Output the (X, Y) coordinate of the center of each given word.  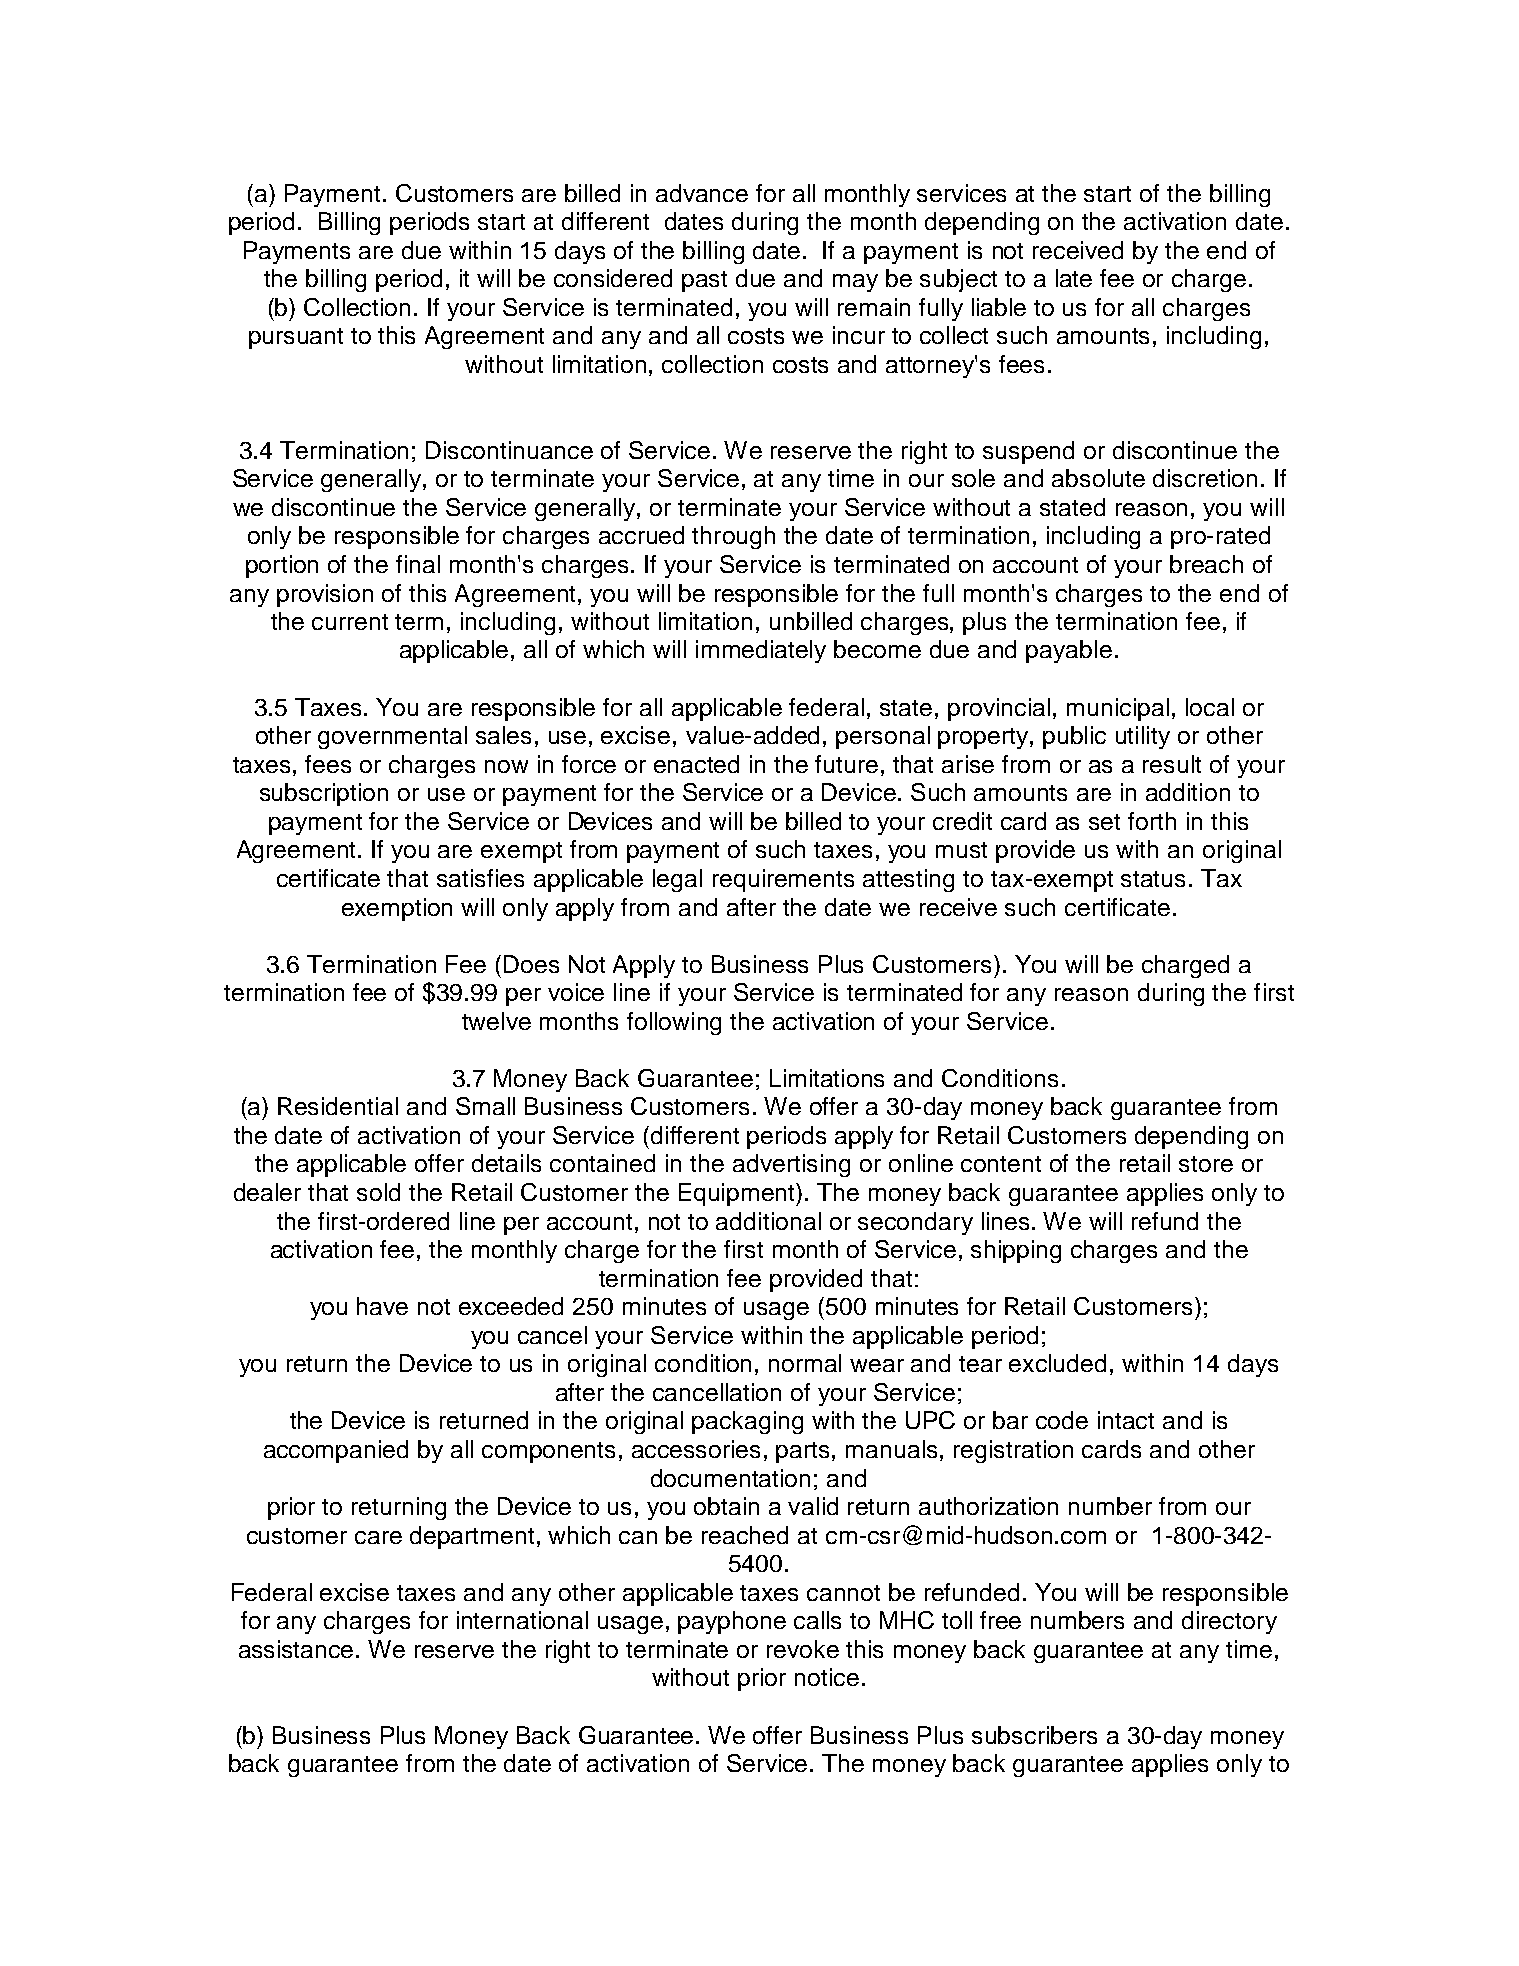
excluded (1057, 1363)
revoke (803, 1649)
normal (805, 1363)
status (1153, 879)
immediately (761, 651)
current (350, 622)
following (674, 1023)
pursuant (296, 338)
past (704, 281)
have (382, 1306)
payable (1069, 651)
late (1074, 278)
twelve (496, 1021)
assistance (296, 1649)
